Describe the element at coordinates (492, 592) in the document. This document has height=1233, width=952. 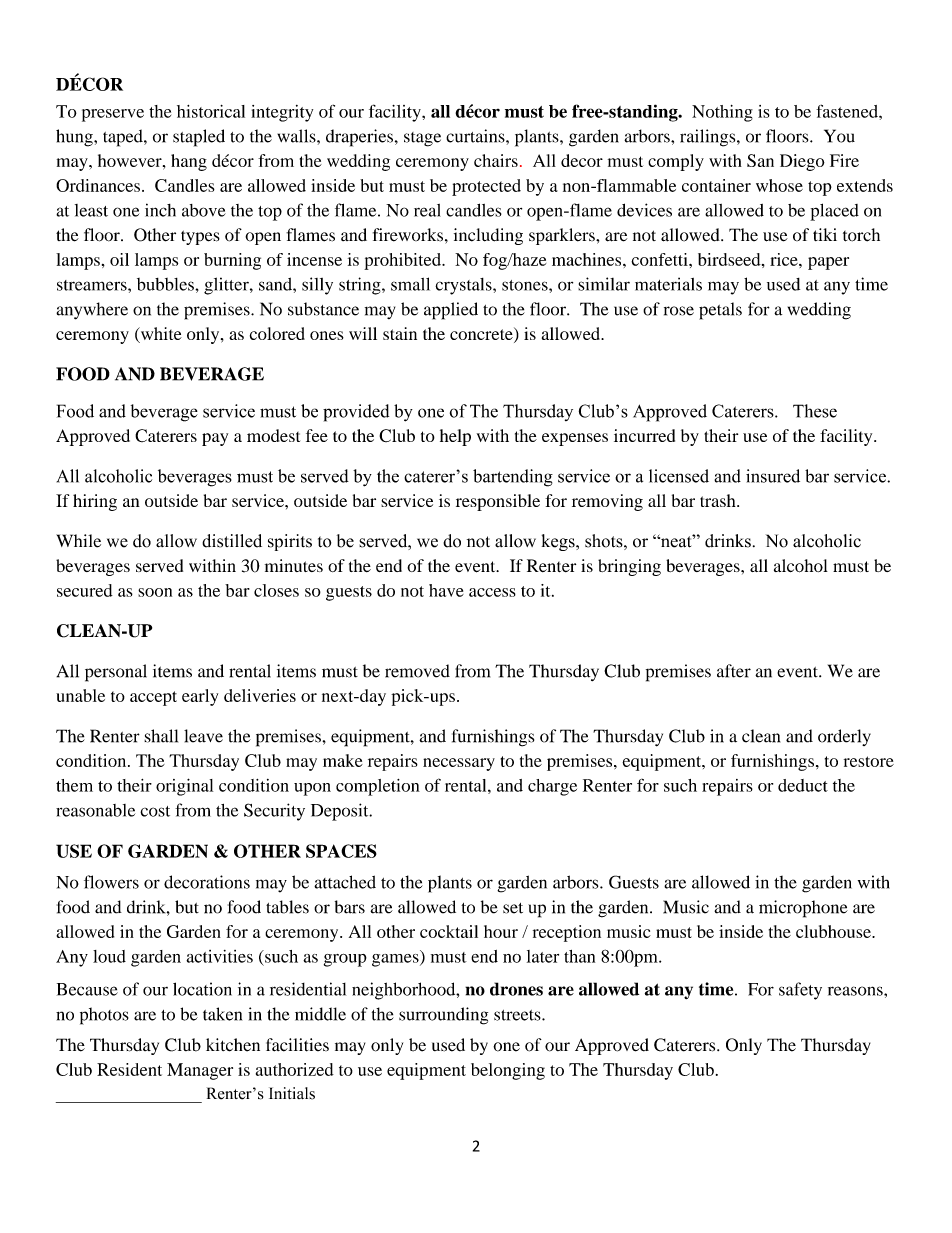
I see `access` at that location.
